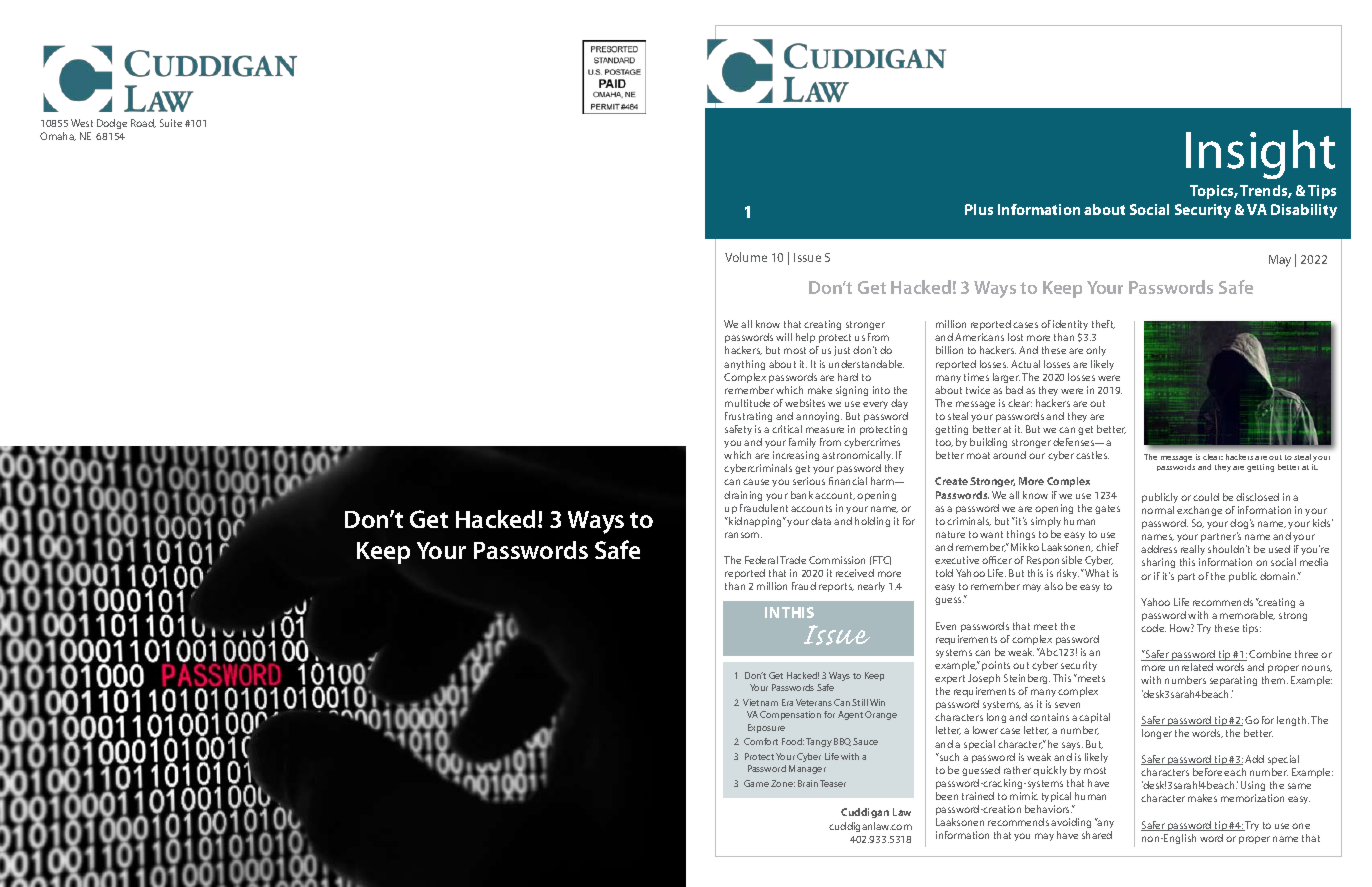 The image size is (1372, 887). What do you see at coordinates (1103, 324) in the image?
I see `theft` at bounding box center [1103, 324].
